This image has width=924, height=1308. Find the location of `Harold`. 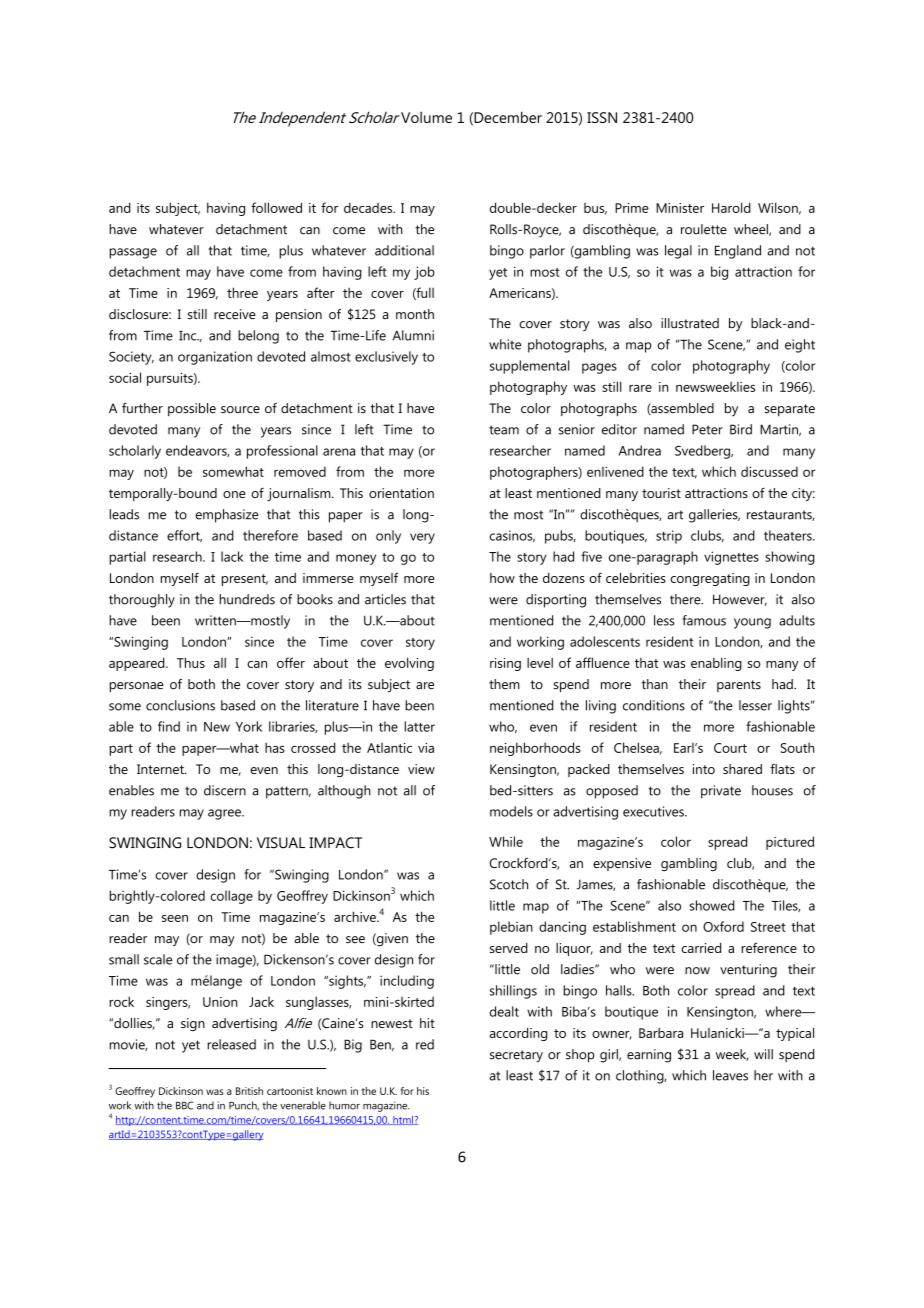

Harold is located at coordinates (731, 207).
